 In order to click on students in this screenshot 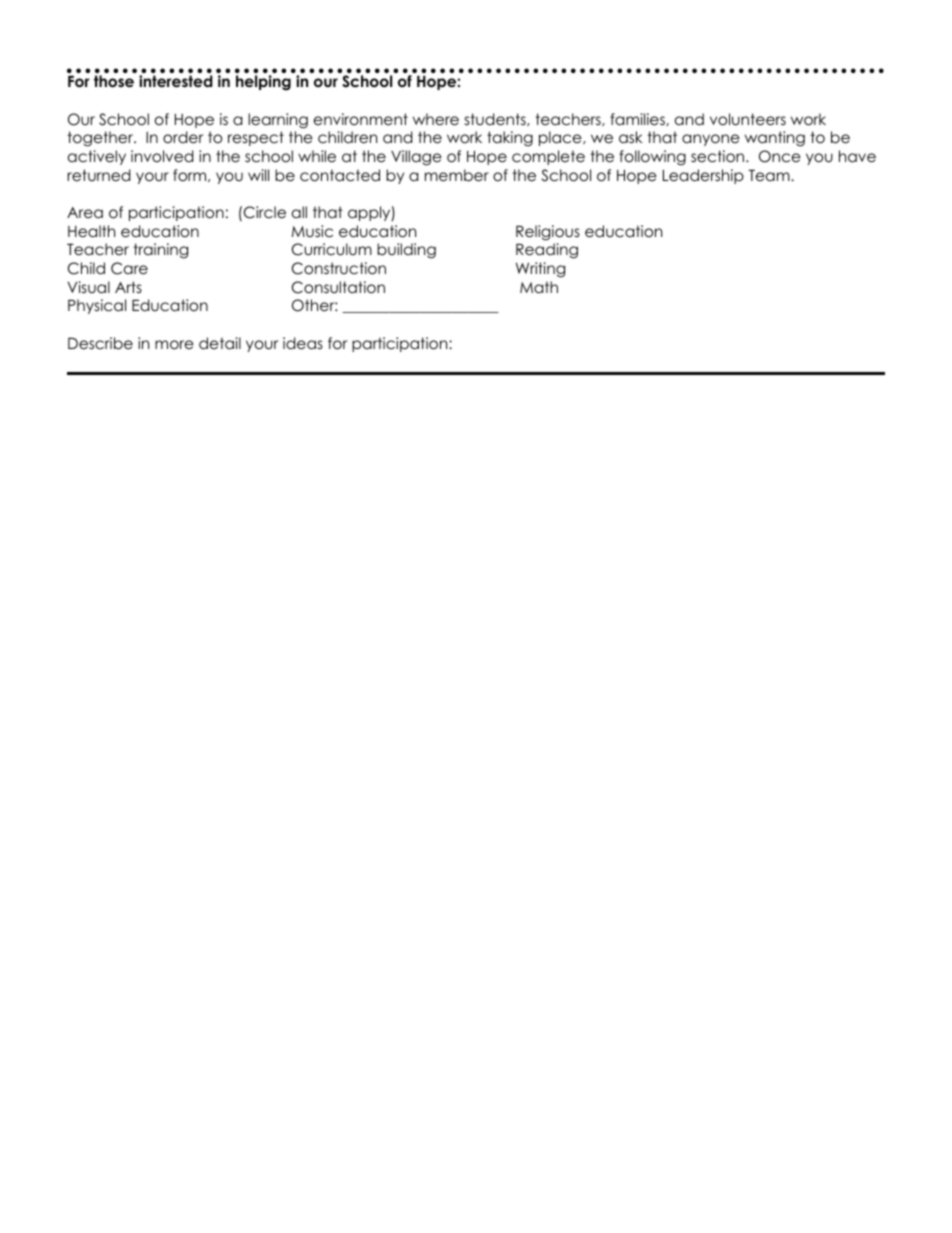, I will do `click(496, 119)`.
